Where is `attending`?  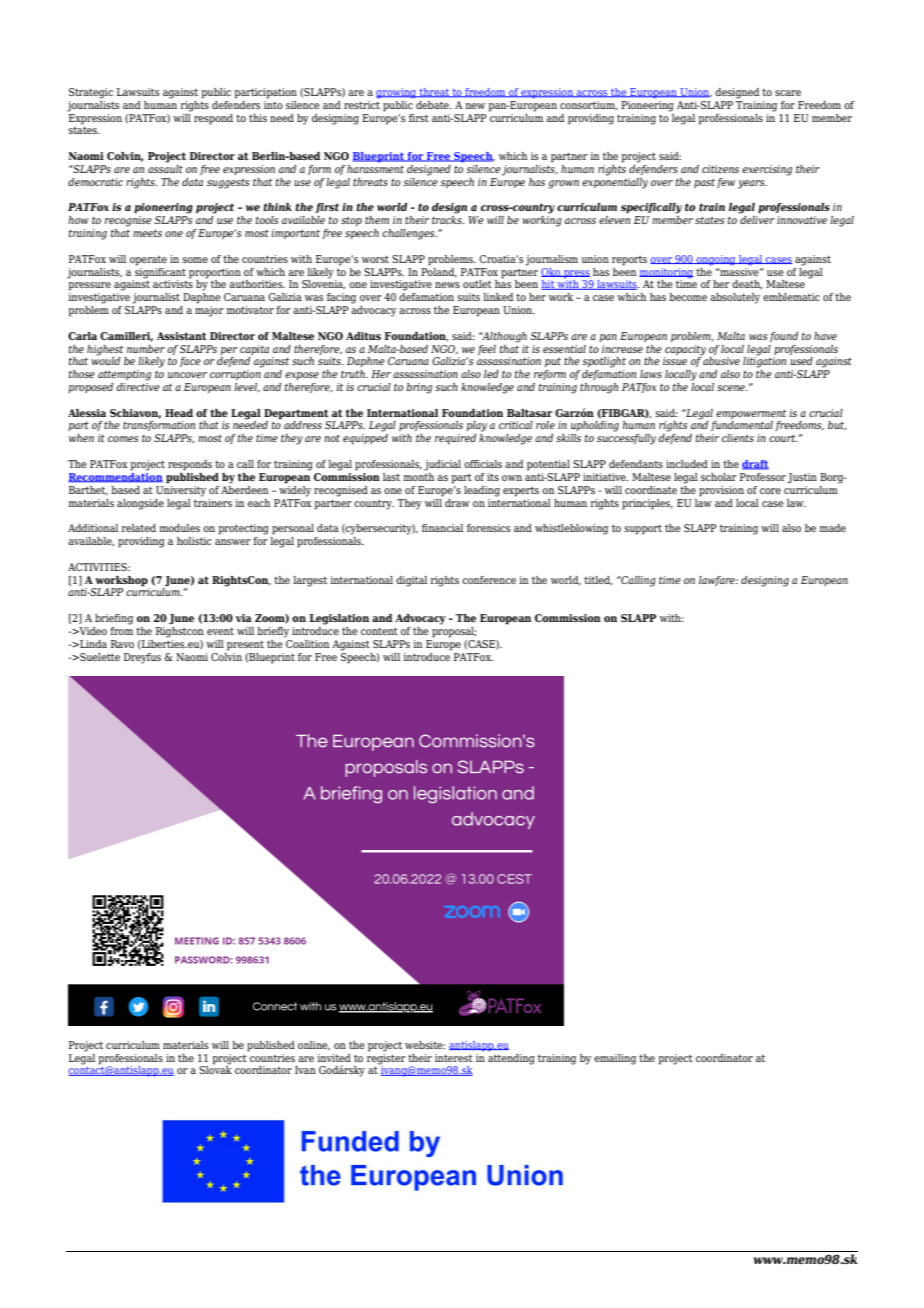
attending is located at coordinates (511, 1059).
